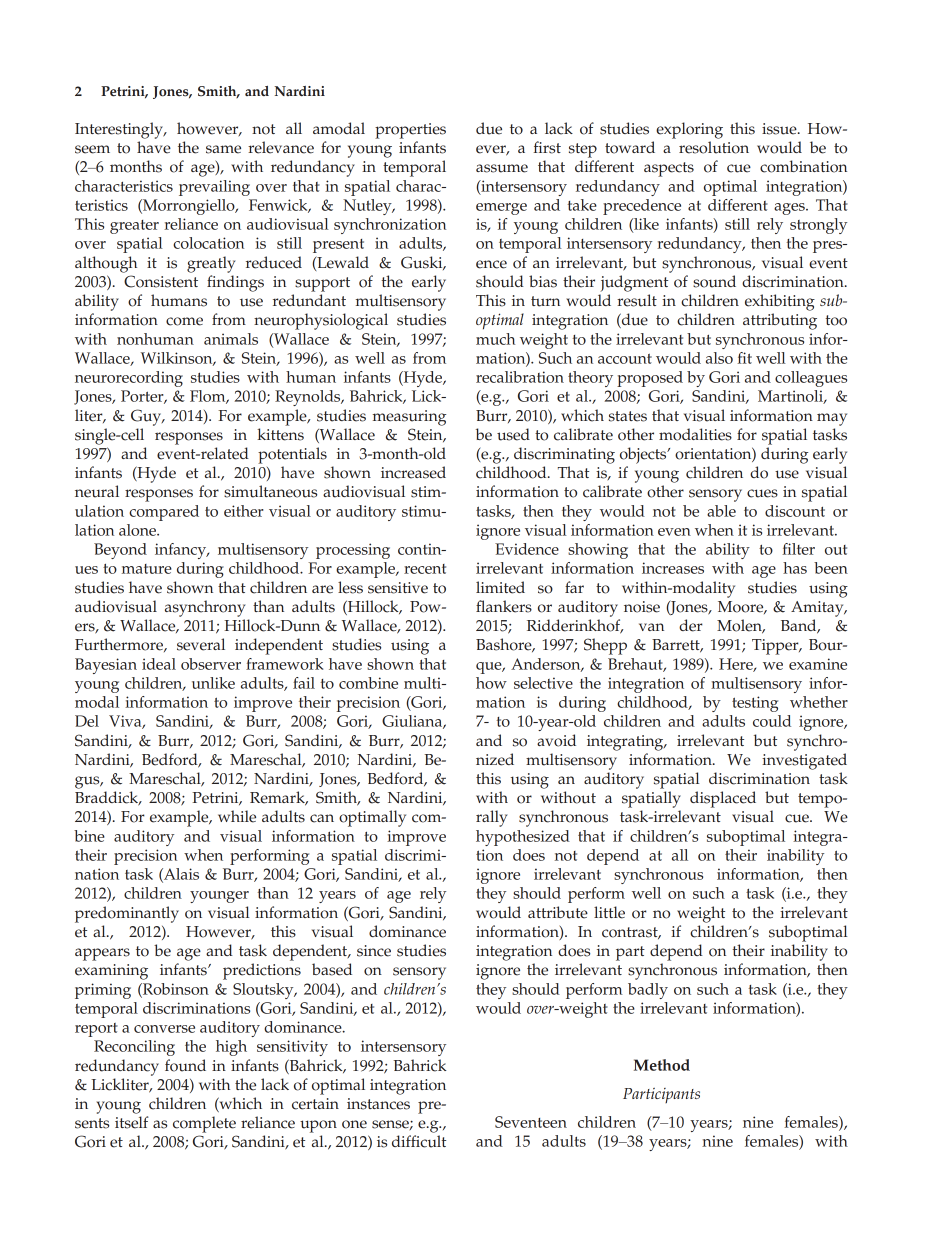 Image resolution: width=952 pixels, height=1251 pixels. What do you see at coordinates (723, 799) in the document?
I see `displaced` at bounding box center [723, 799].
